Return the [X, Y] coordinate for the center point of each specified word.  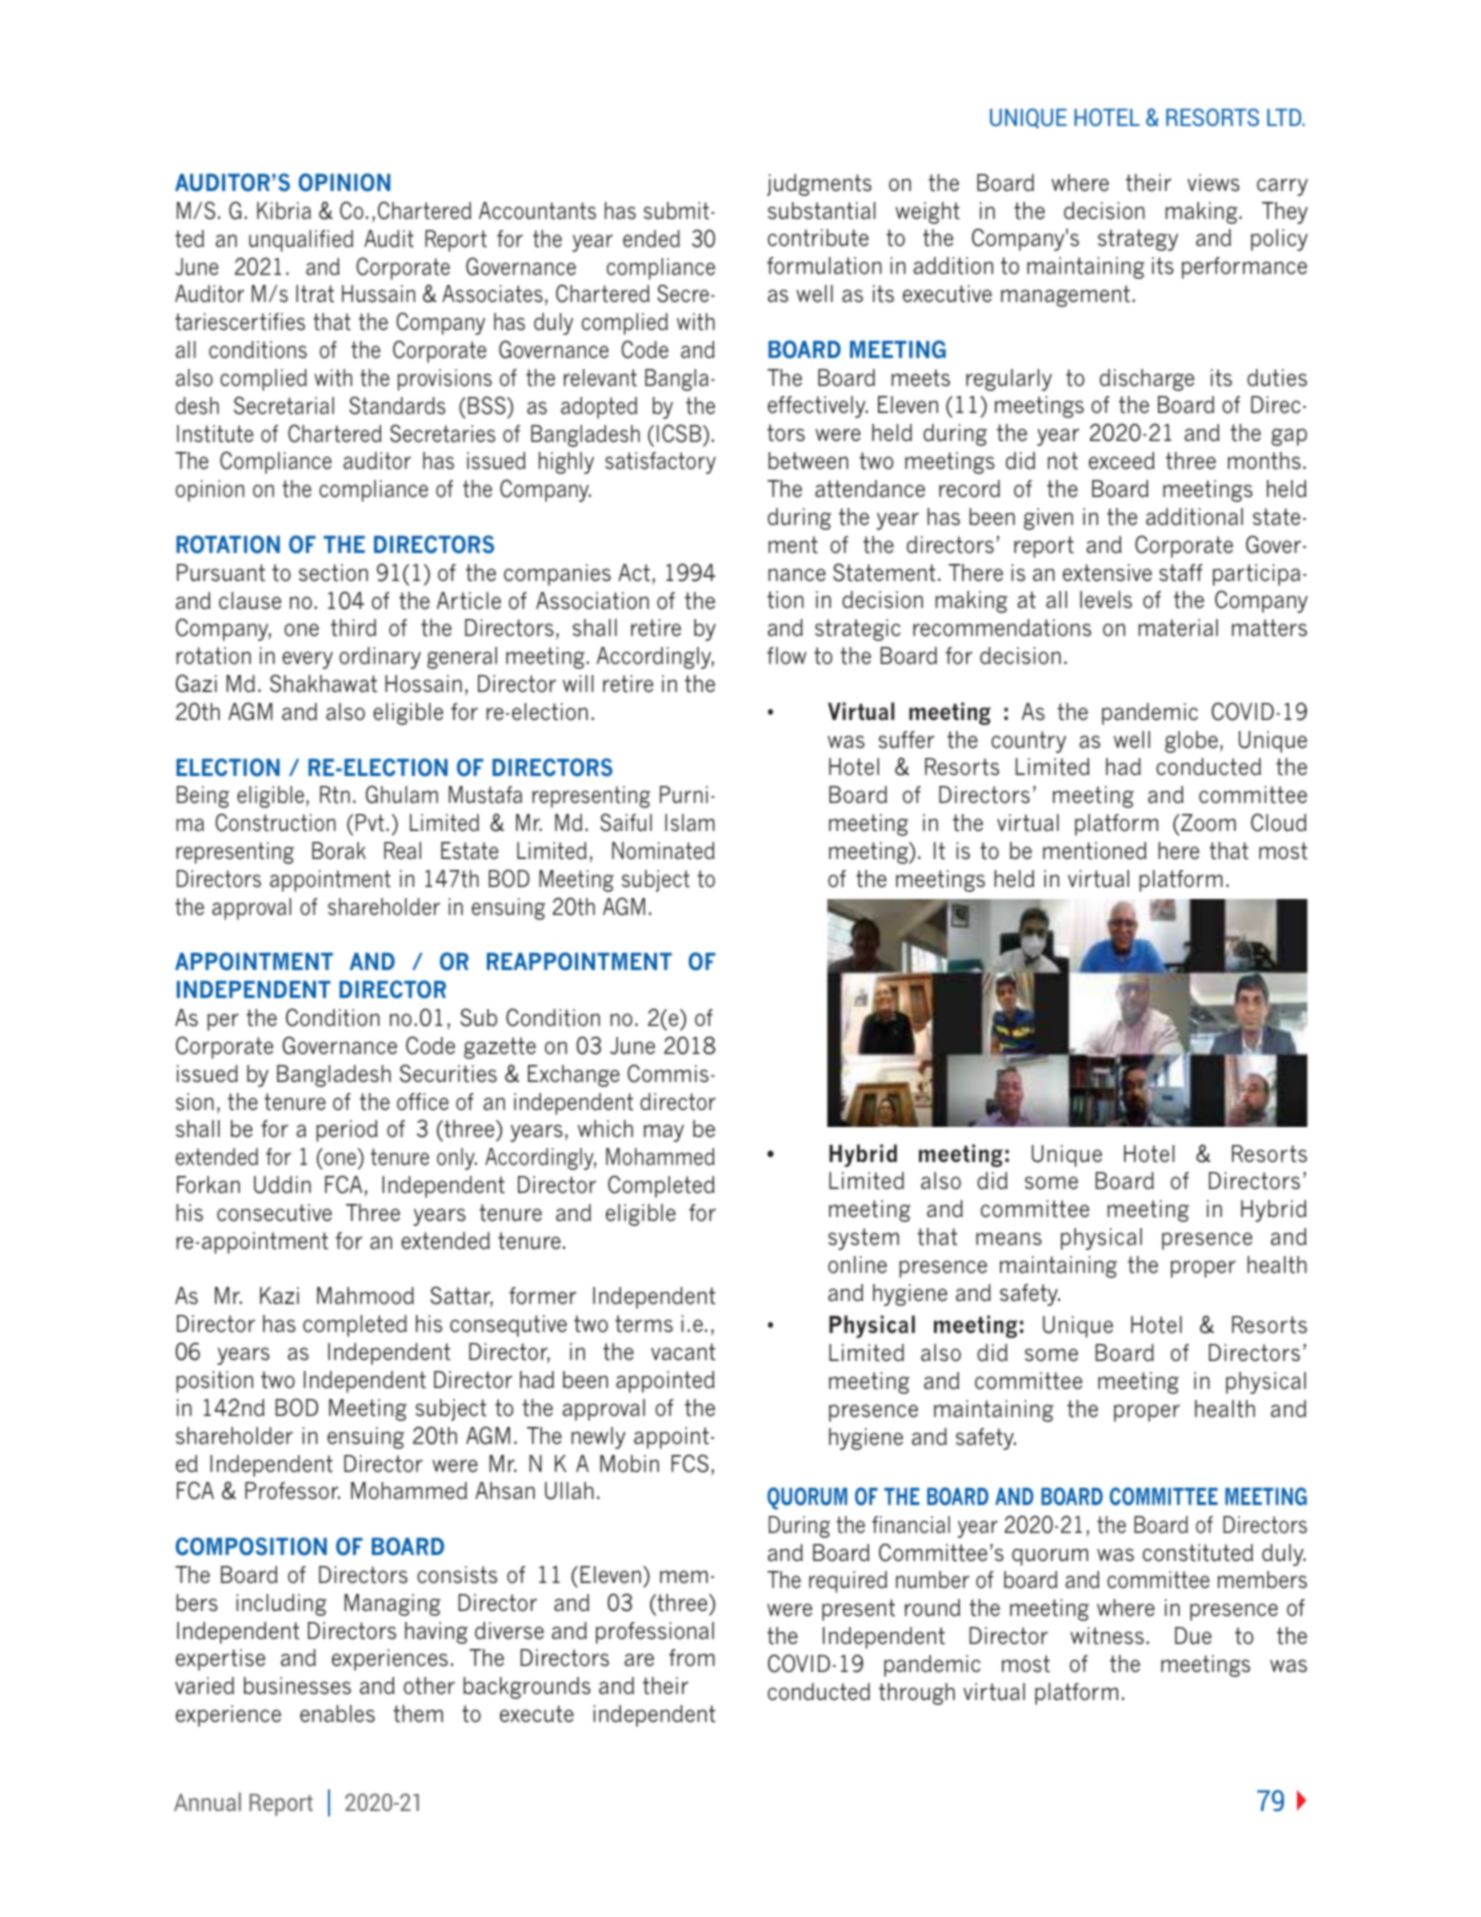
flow [787, 655]
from [692, 1657]
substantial [822, 211]
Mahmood [365, 1296]
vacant [683, 1352]
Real [402, 850]
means [1009, 1239]
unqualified [301, 241]
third [353, 628]
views [1213, 183]
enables [337, 1714]
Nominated [663, 851]
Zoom [1208, 823]
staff [1181, 573]
